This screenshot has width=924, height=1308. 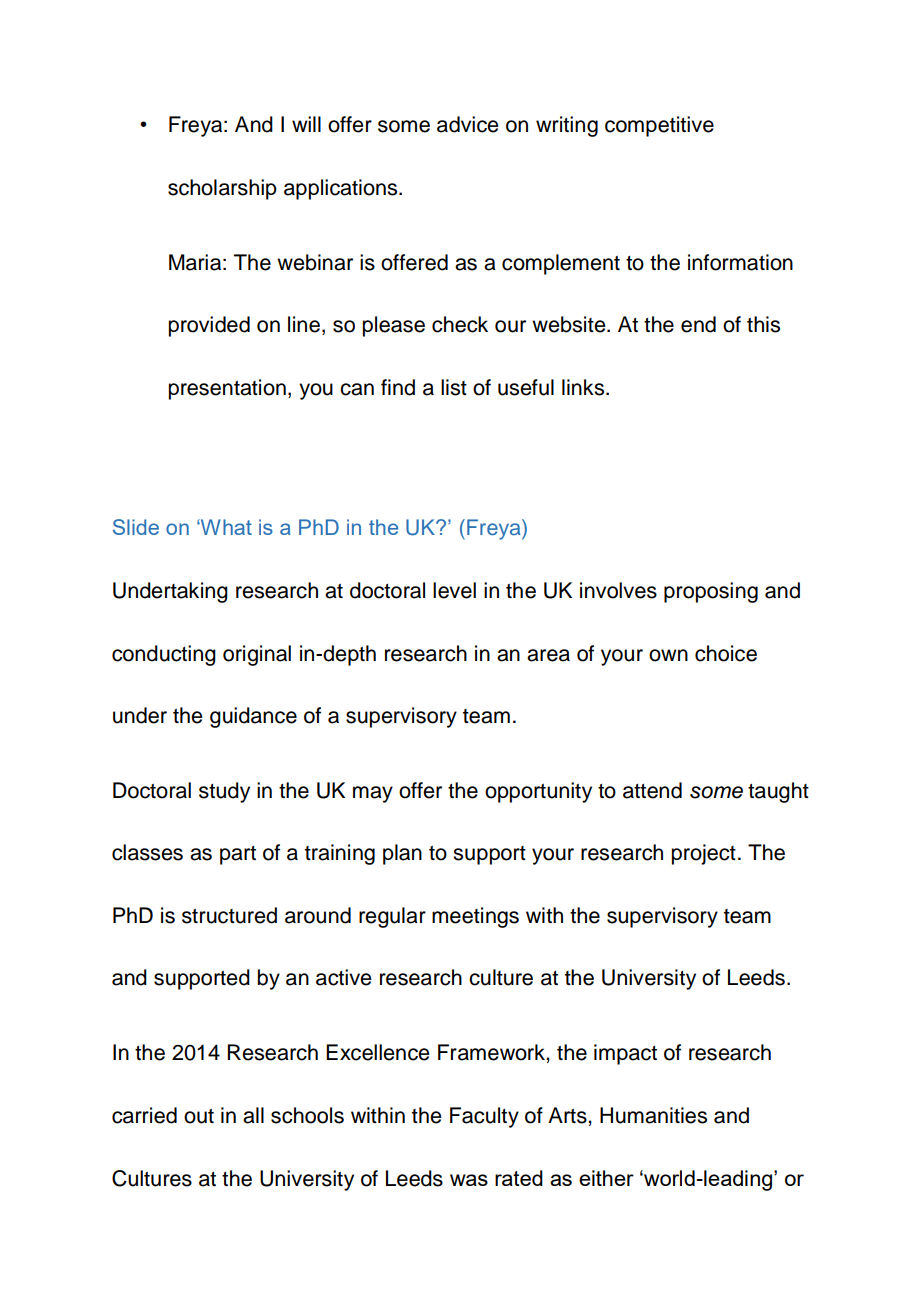 I want to click on Slide, so click(x=136, y=527).
